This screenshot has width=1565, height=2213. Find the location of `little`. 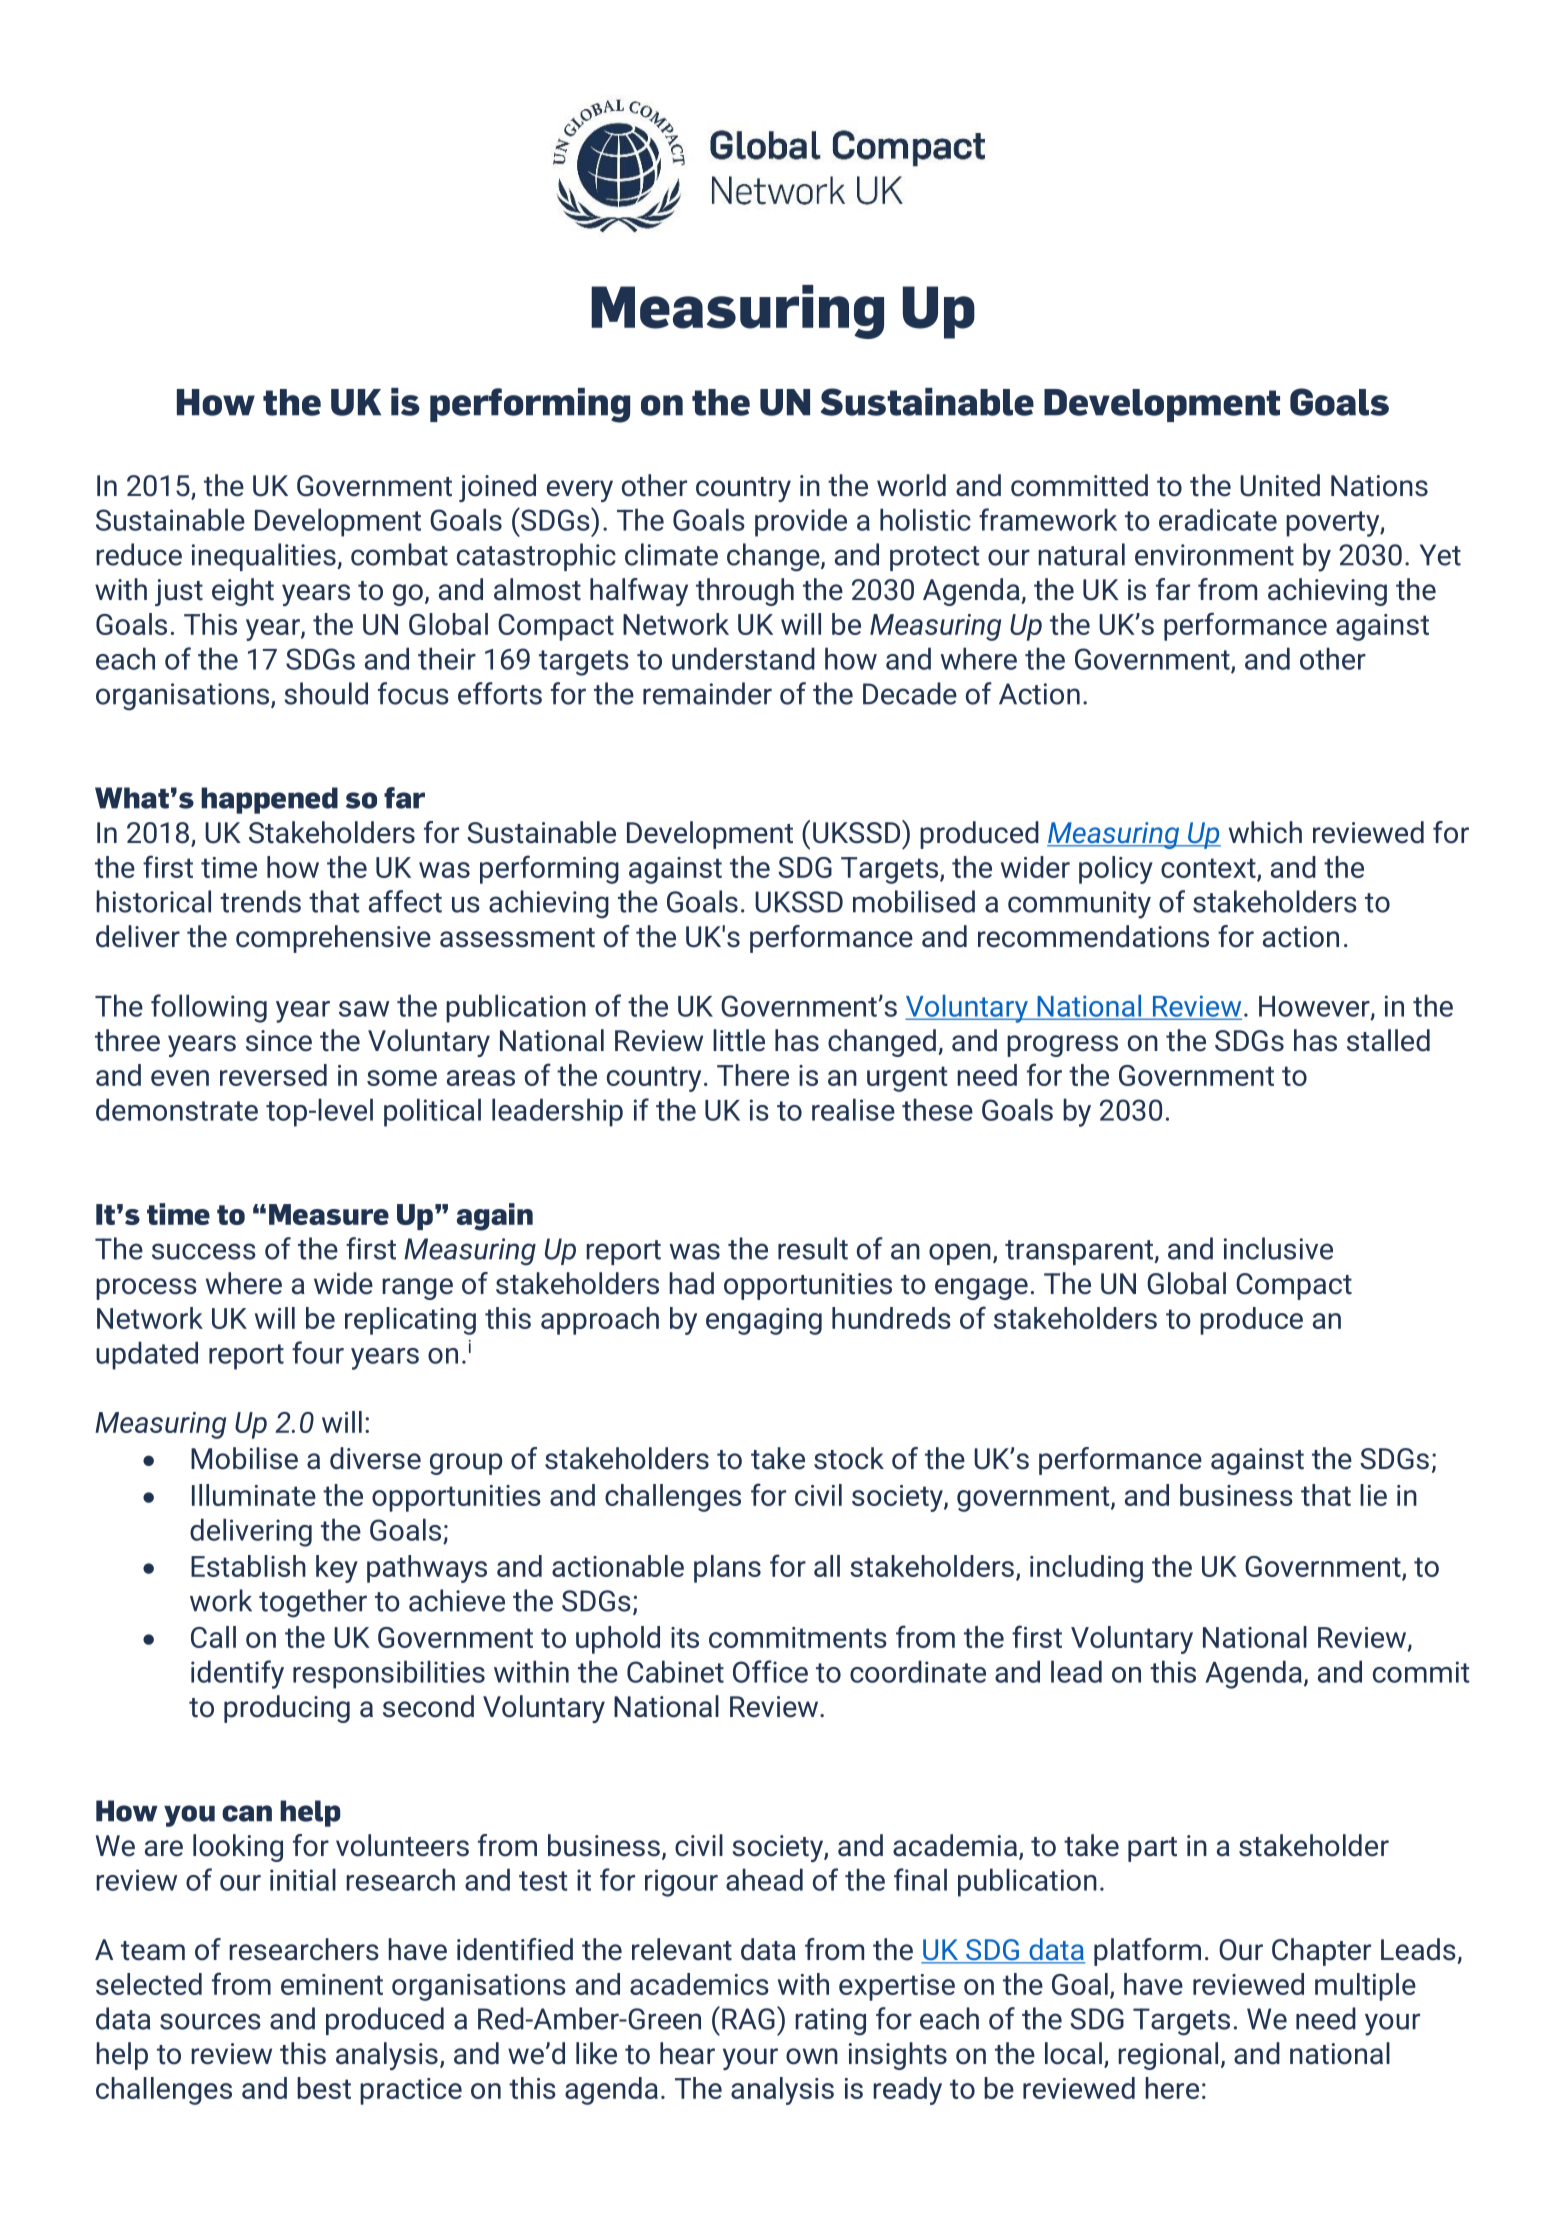

little is located at coordinates (739, 1040).
